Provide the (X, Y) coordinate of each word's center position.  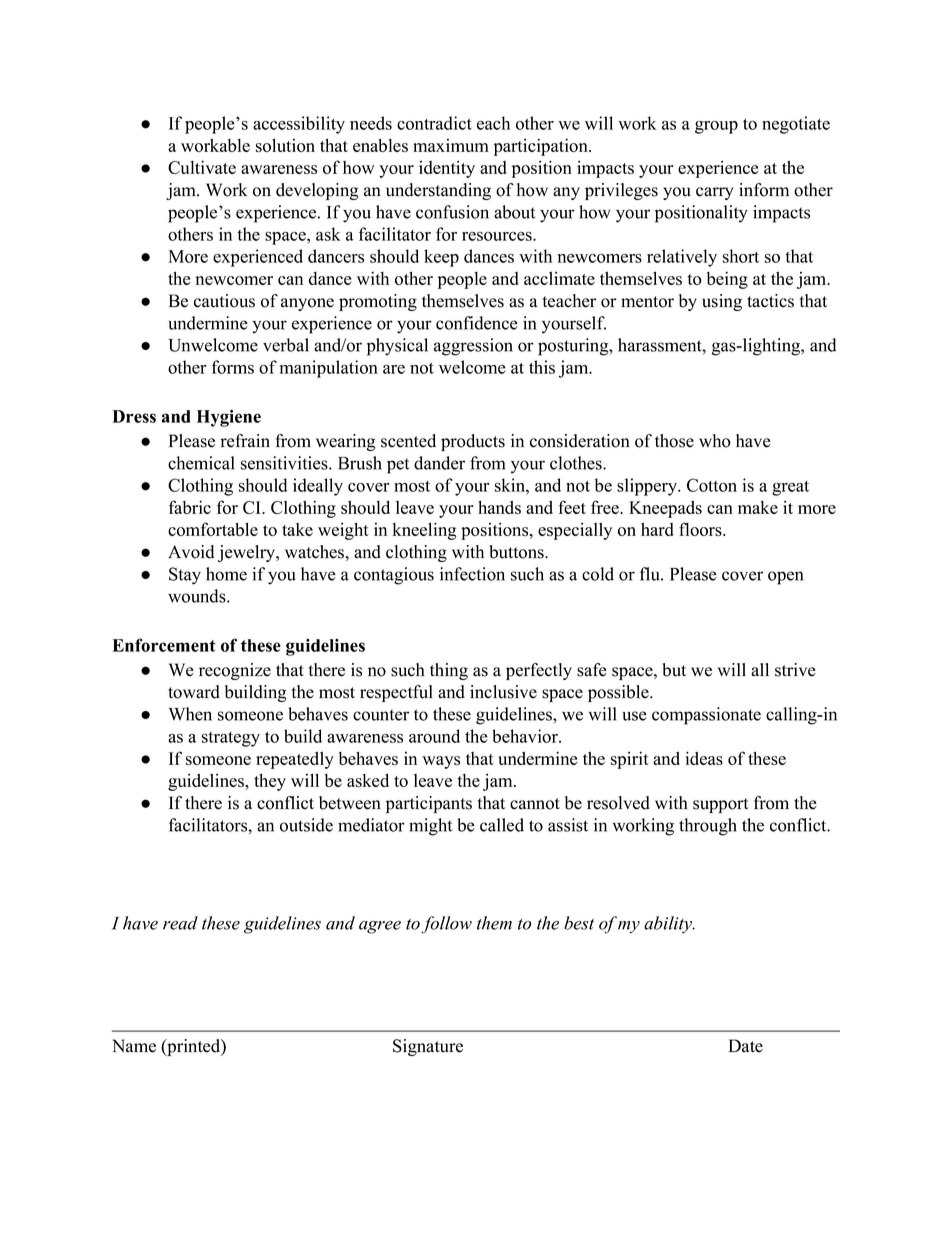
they (270, 782)
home (226, 574)
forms (233, 367)
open (785, 578)
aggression (473, 347)
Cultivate (202, 167)
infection (472, 574)
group (716, 127)
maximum (451, 145)
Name (134, 1046)
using (722, 302)
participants (429, 804)
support (721, 805)
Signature (428, 1047)
